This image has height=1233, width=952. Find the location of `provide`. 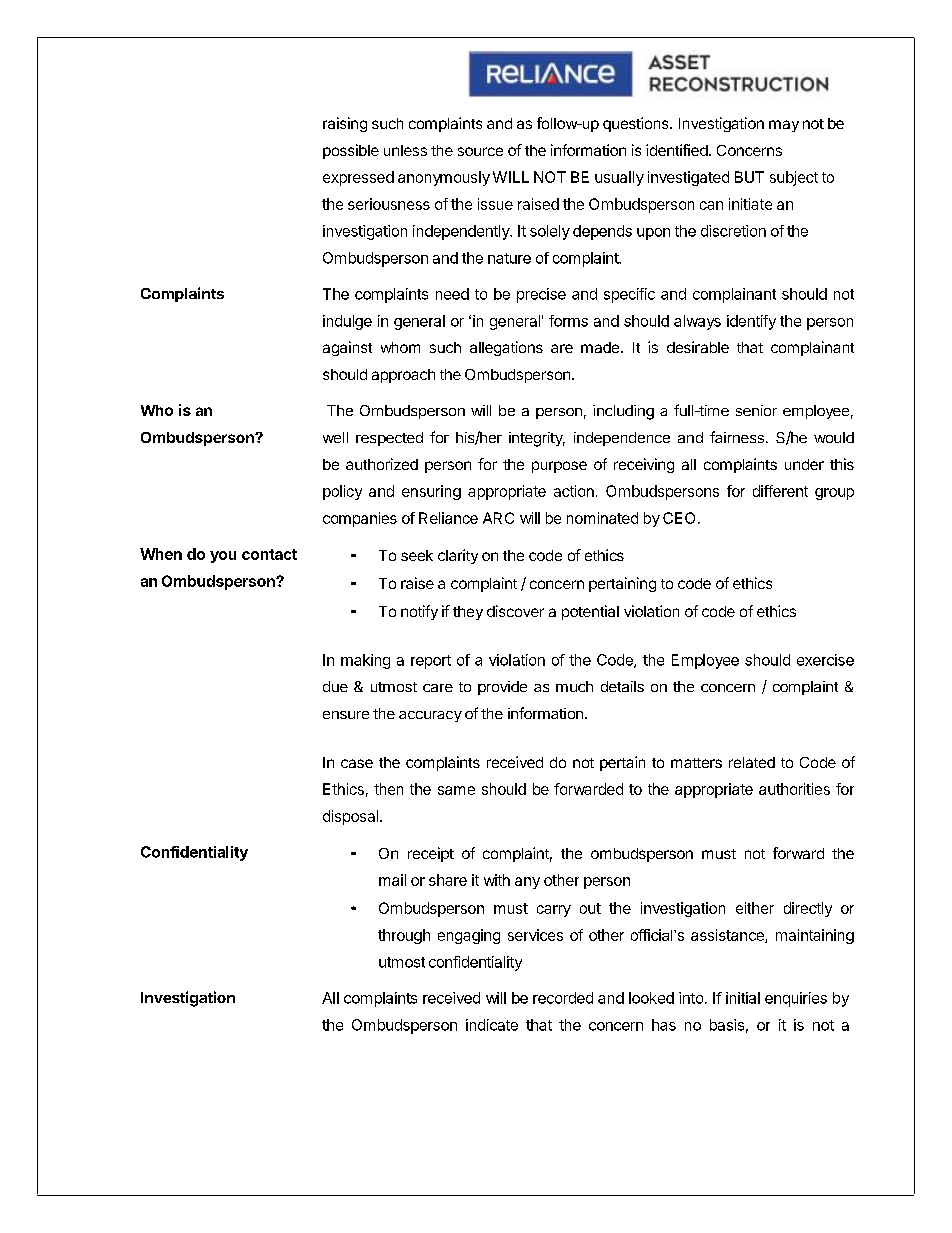

provide is located at coordinates (502, 688).
